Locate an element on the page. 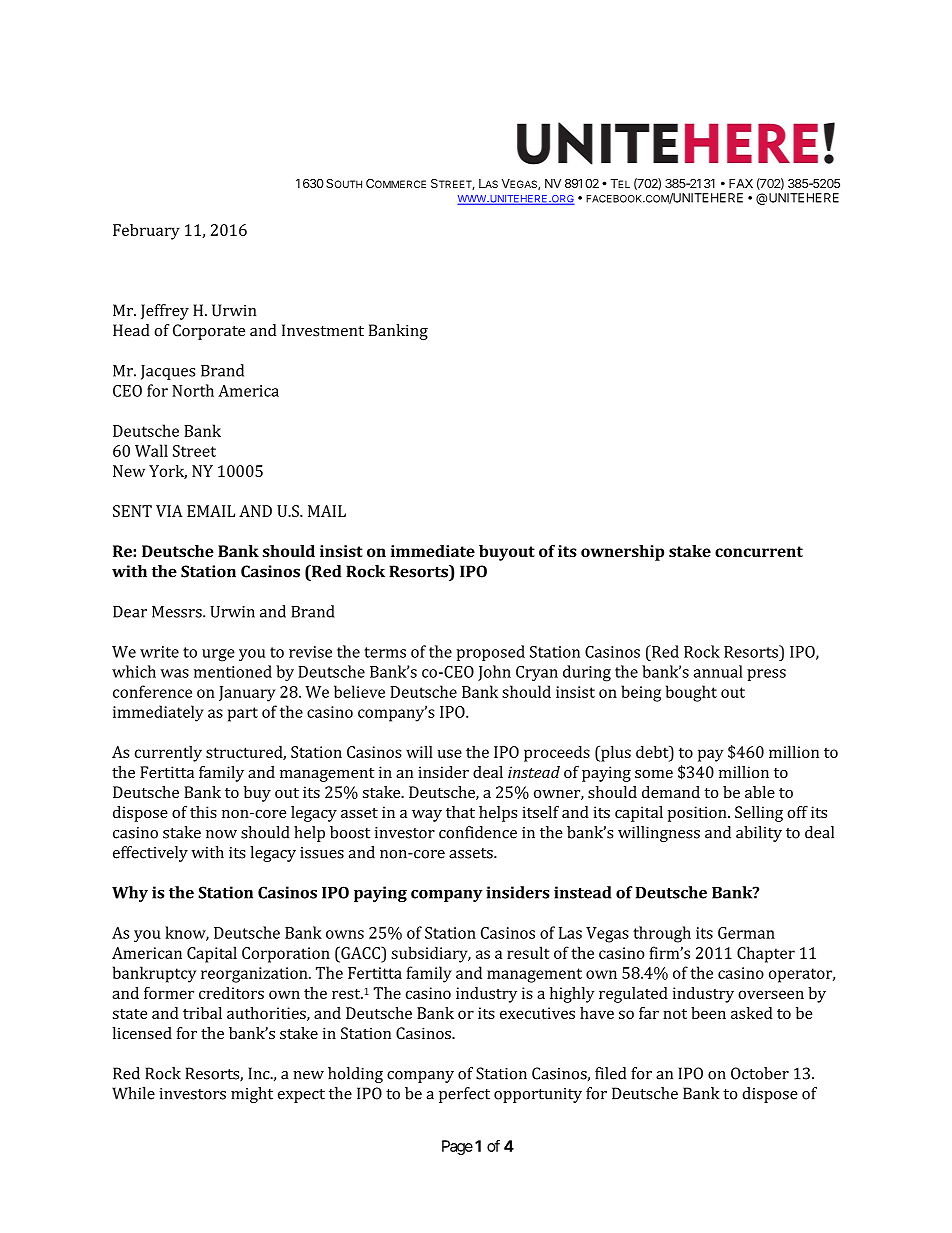 This image has height=1233, width=952. February is located at coordinates (146, 232).
